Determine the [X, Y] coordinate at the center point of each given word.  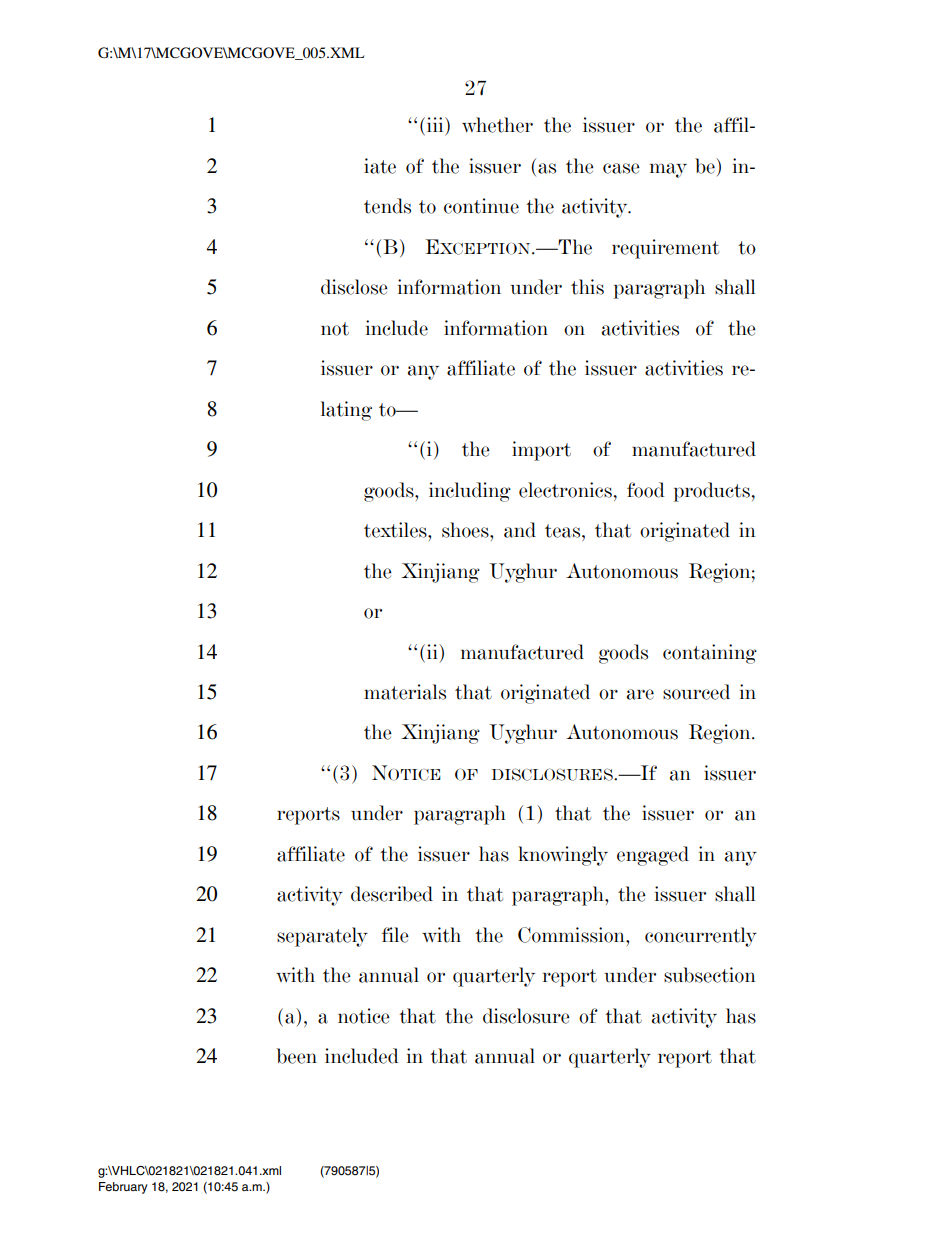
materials [405, 692]
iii [436, 124]
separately [322, 937]
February [123, 1188]
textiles [396, 530]
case [621, 168]
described [392, 894]
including [470, 492]
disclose [354, 287]
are [640, 694]
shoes [466, 530]
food [646, 490]
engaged [653, 856]
